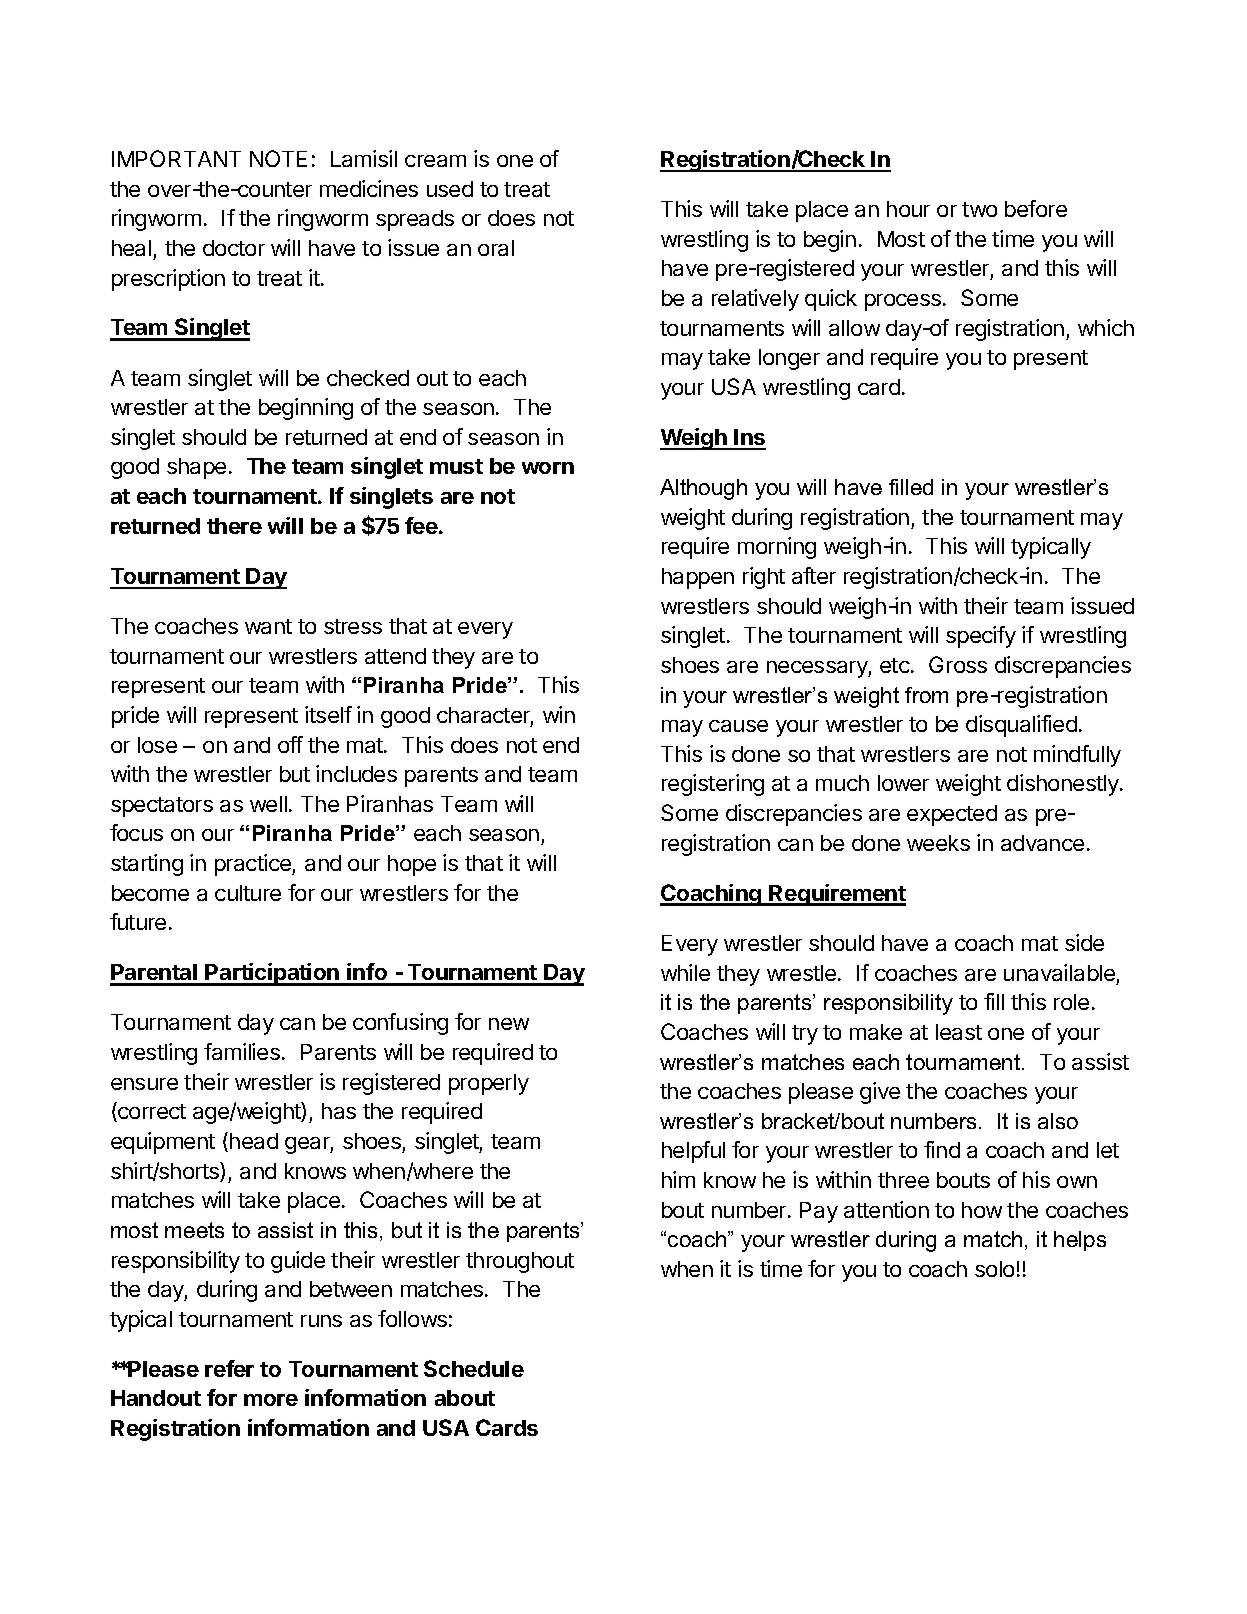  I want to click on two, so click(979, 209).
